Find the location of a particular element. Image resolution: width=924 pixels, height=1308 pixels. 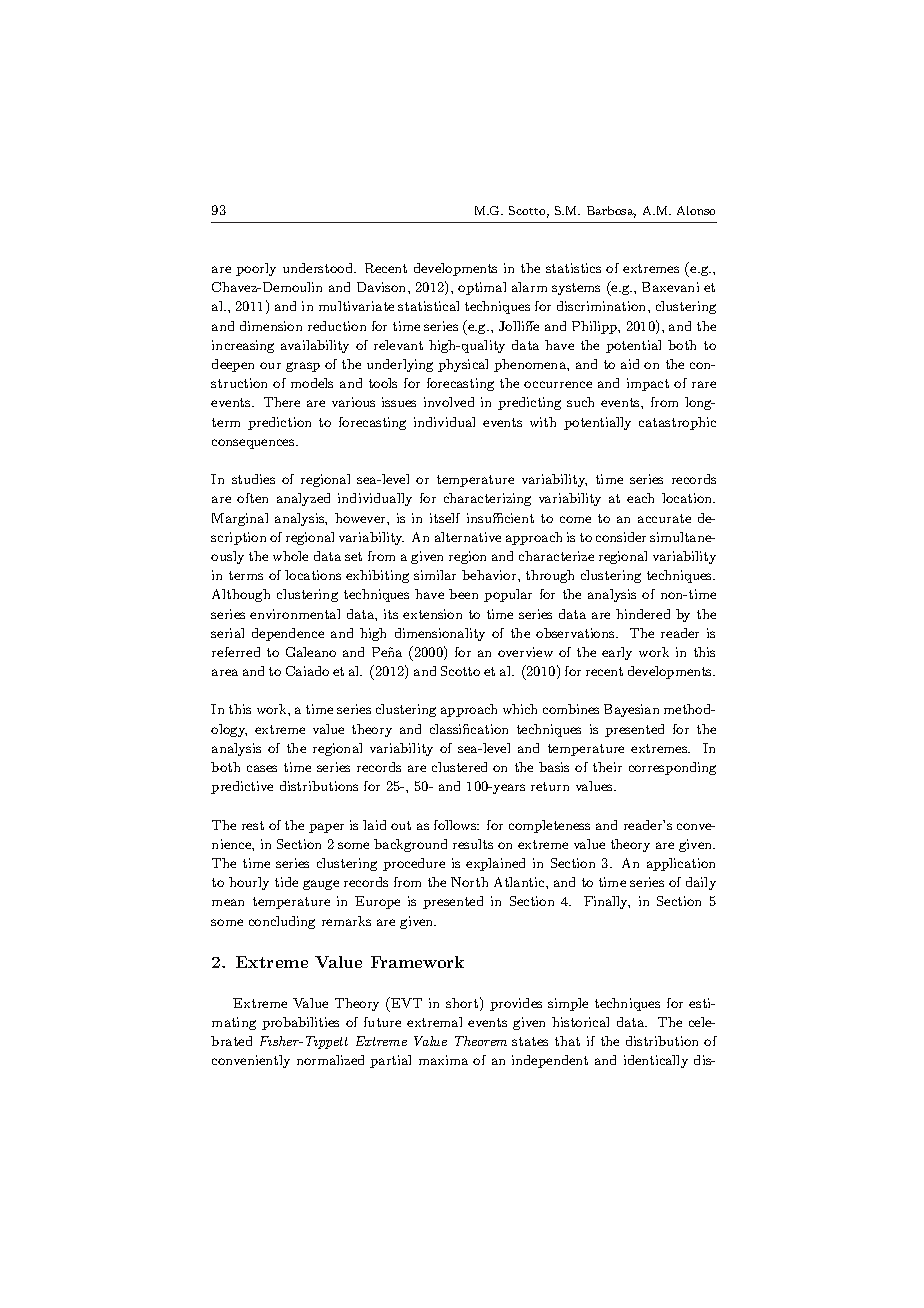

normalized is located at coordinates (330, 1060).
